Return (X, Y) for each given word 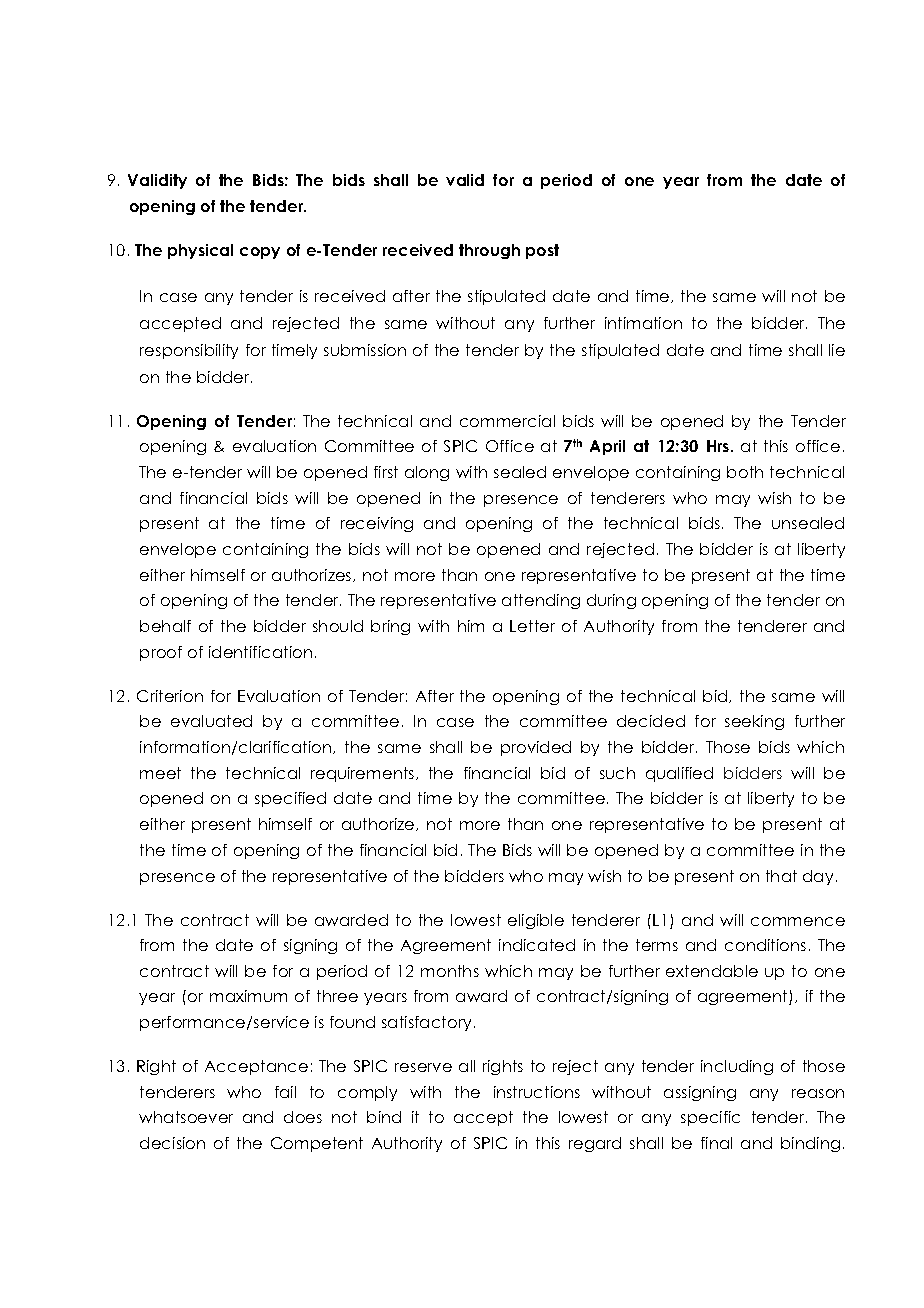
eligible (536, 921)
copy (260, 253)
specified (290, 799)
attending (541, 601)
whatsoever (186, 1117)
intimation (643, 323)
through (489, 251)
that (781, 876)
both (745, 472)
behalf (165, 626)
